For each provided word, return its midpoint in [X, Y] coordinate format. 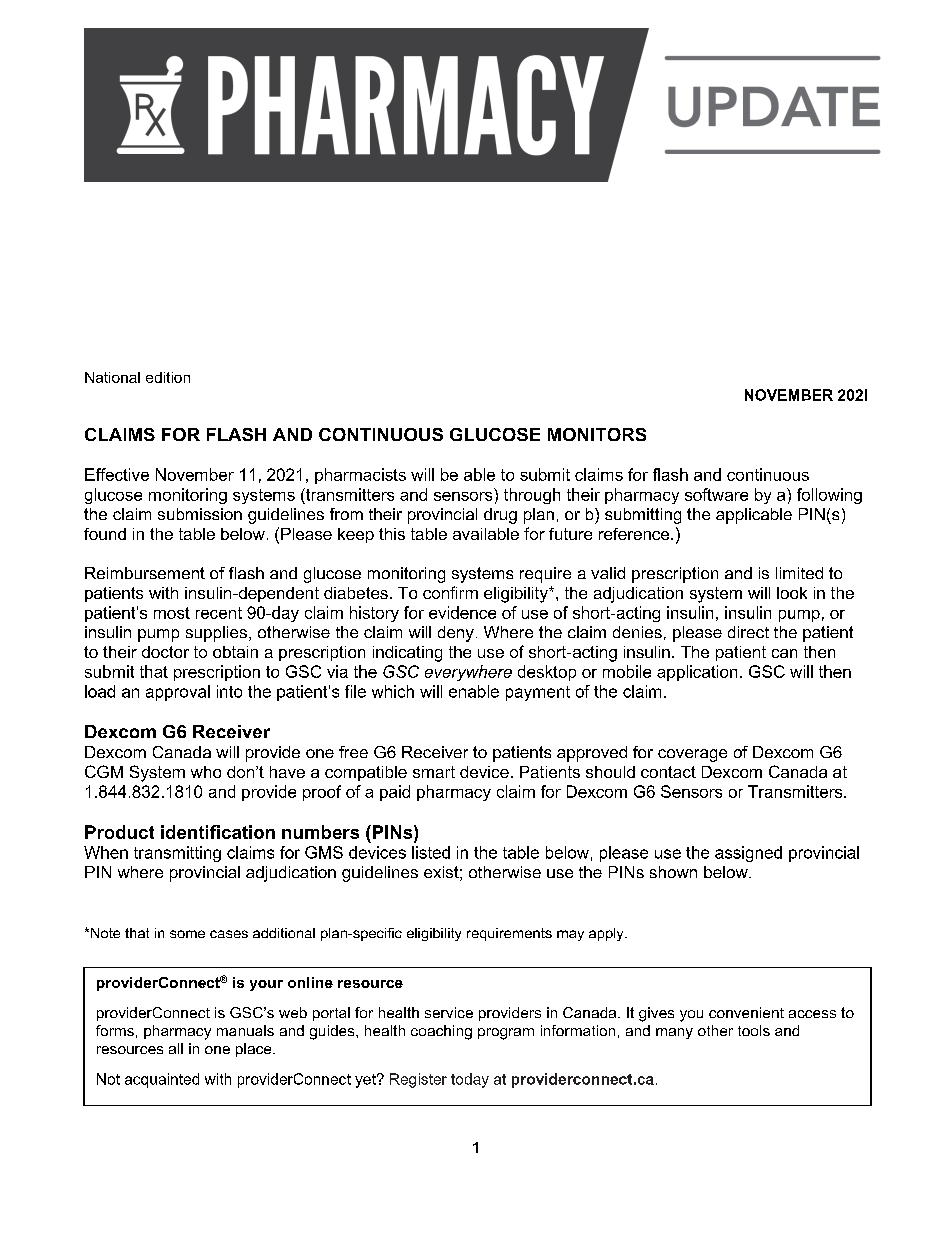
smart [434, 772]
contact [668, 772]
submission [200, 514]
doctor [165, 652]
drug [500, 516]
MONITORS [597, 434]
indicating [407, 654]
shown [673, 872]
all [176, 1048]
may [570, 935]
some [187, 934]
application [697, 673]
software [716, 494]
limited [799, 573]
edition [168, 377]
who [206, 772]
